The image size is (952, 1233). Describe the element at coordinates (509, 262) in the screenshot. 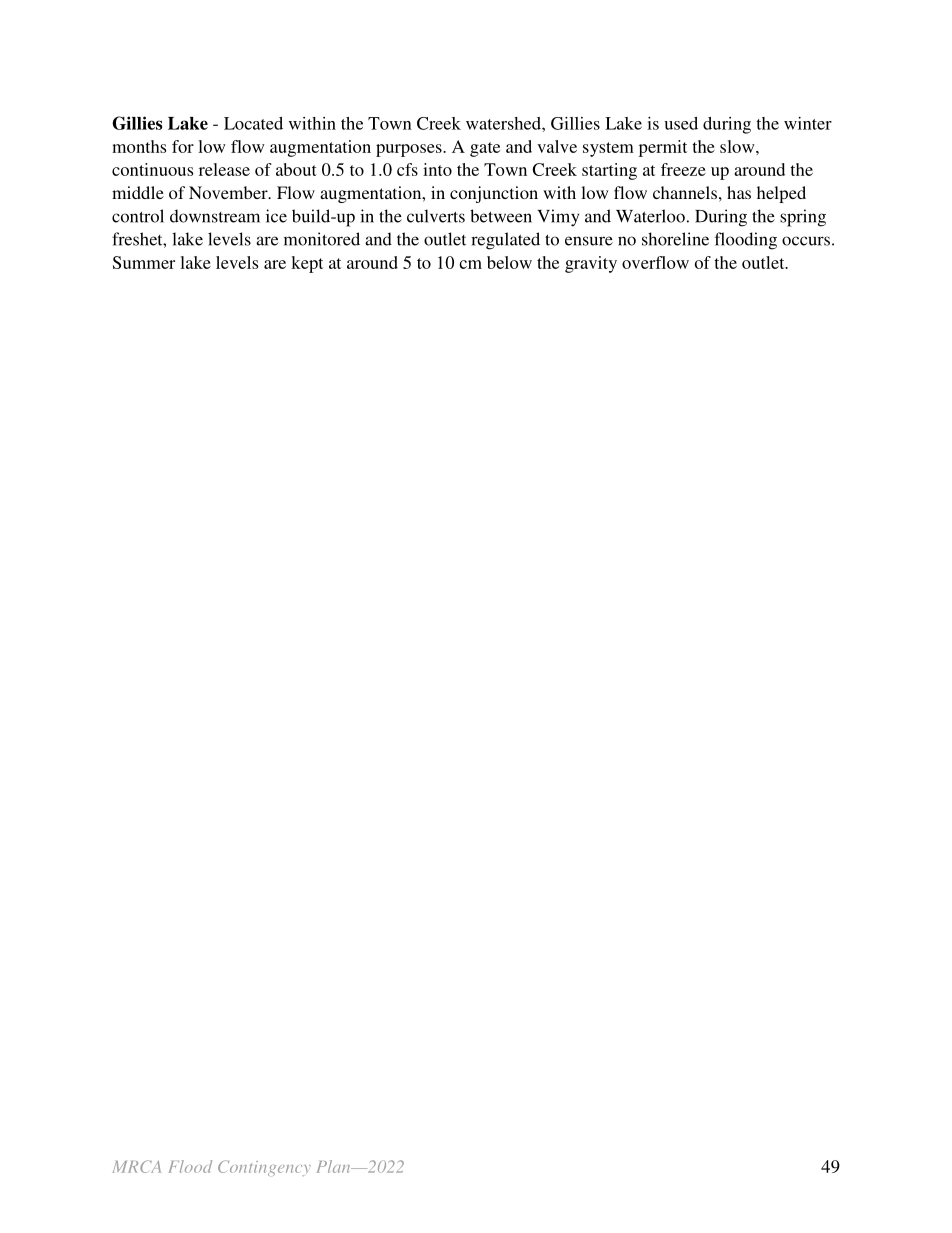

I see `below` at that location.
